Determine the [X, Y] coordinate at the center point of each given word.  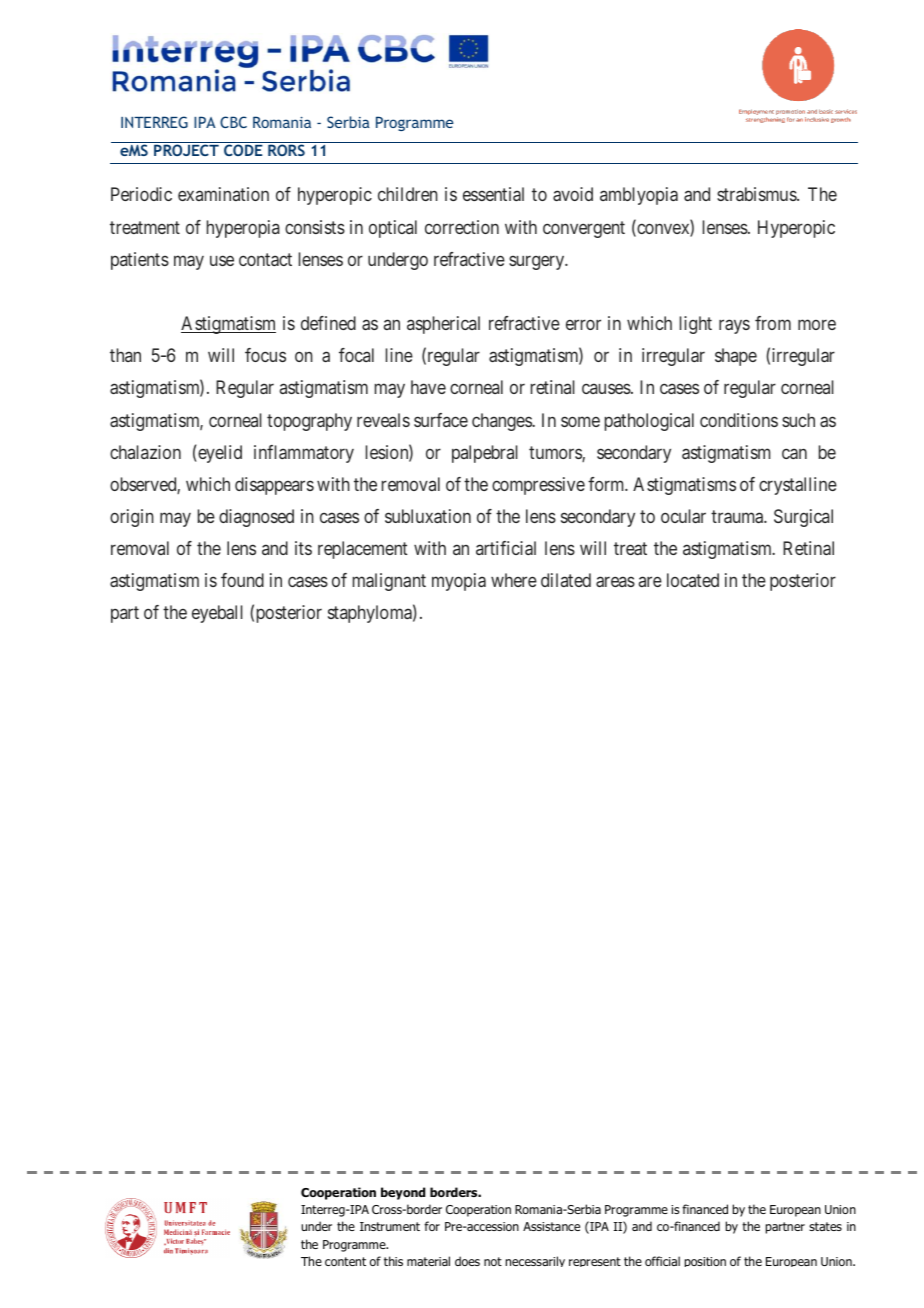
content [345, 1261]
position [705, 1262]
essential [493, 194]
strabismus [757, 194]
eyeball [217, 614]
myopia [459, 582]
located [693, 580]
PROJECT [186, 150]
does [467, 1261]
